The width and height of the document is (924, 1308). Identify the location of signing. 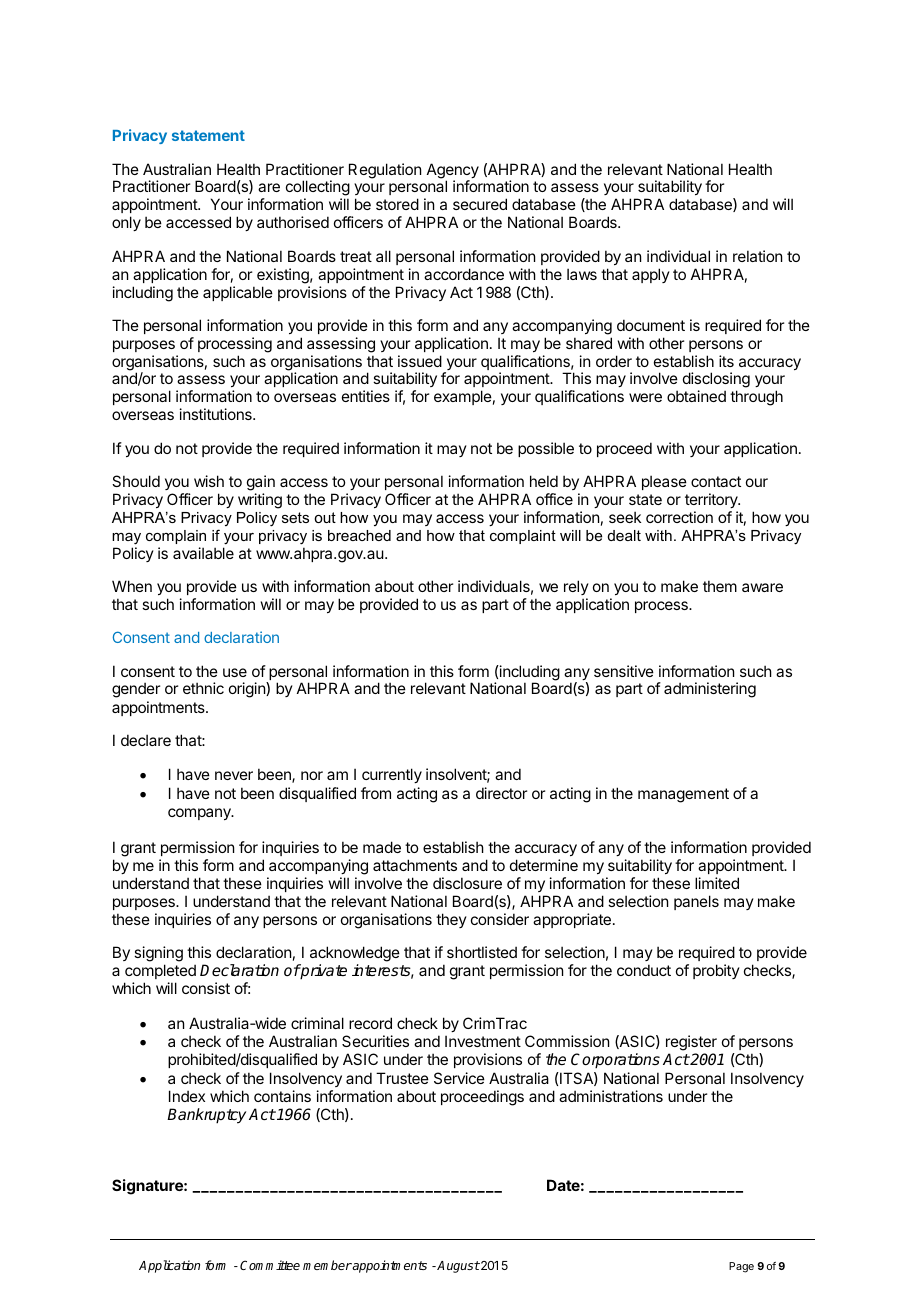
(158, 955).
